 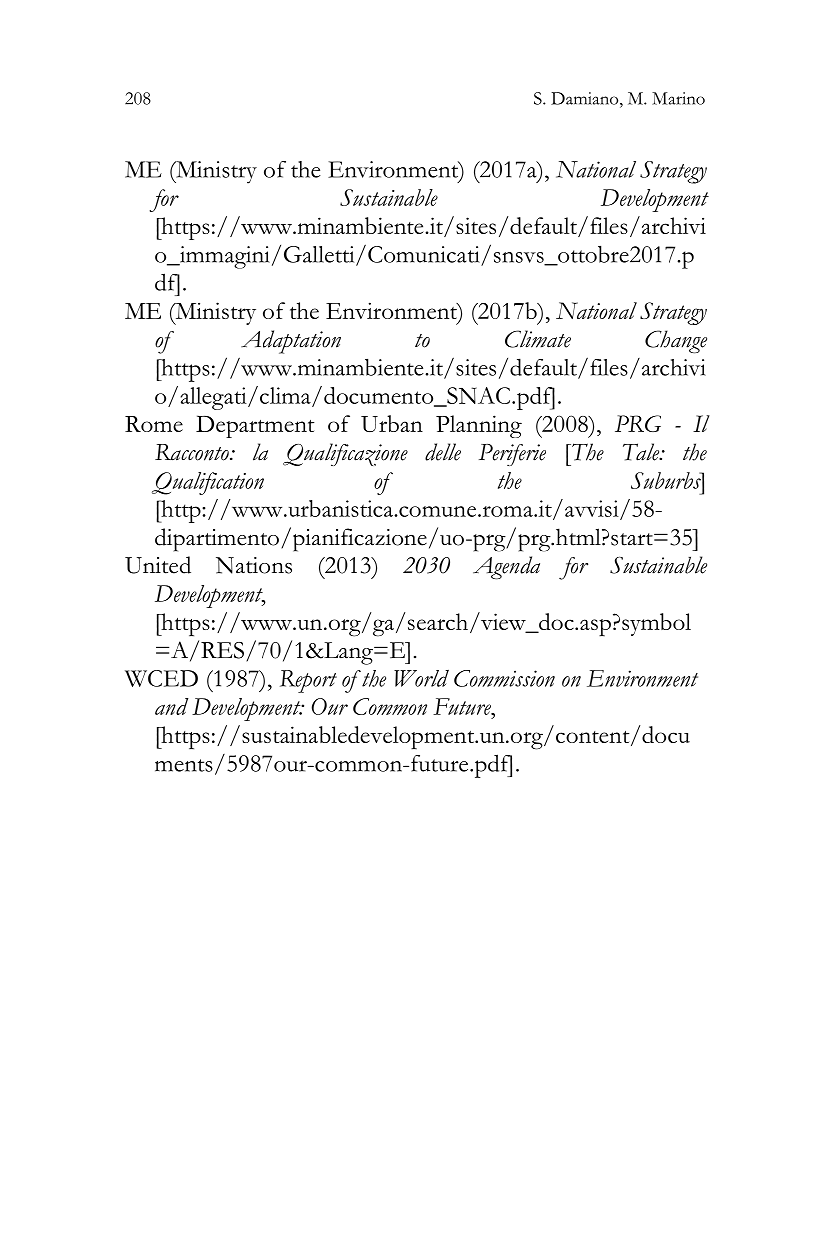 I want to click on and, so click(x=171, y=706).
